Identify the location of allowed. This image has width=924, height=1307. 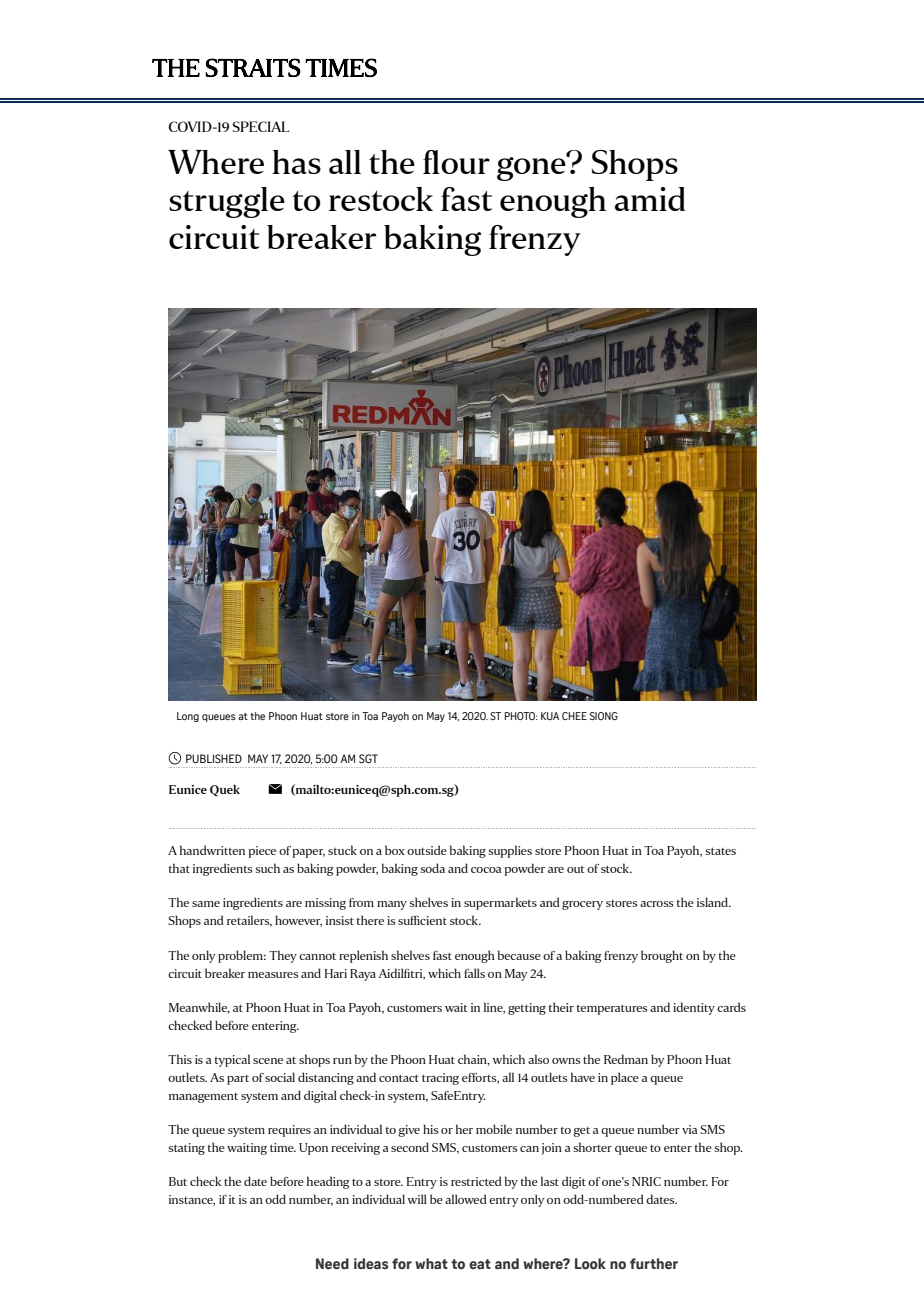
(466, 1199).
